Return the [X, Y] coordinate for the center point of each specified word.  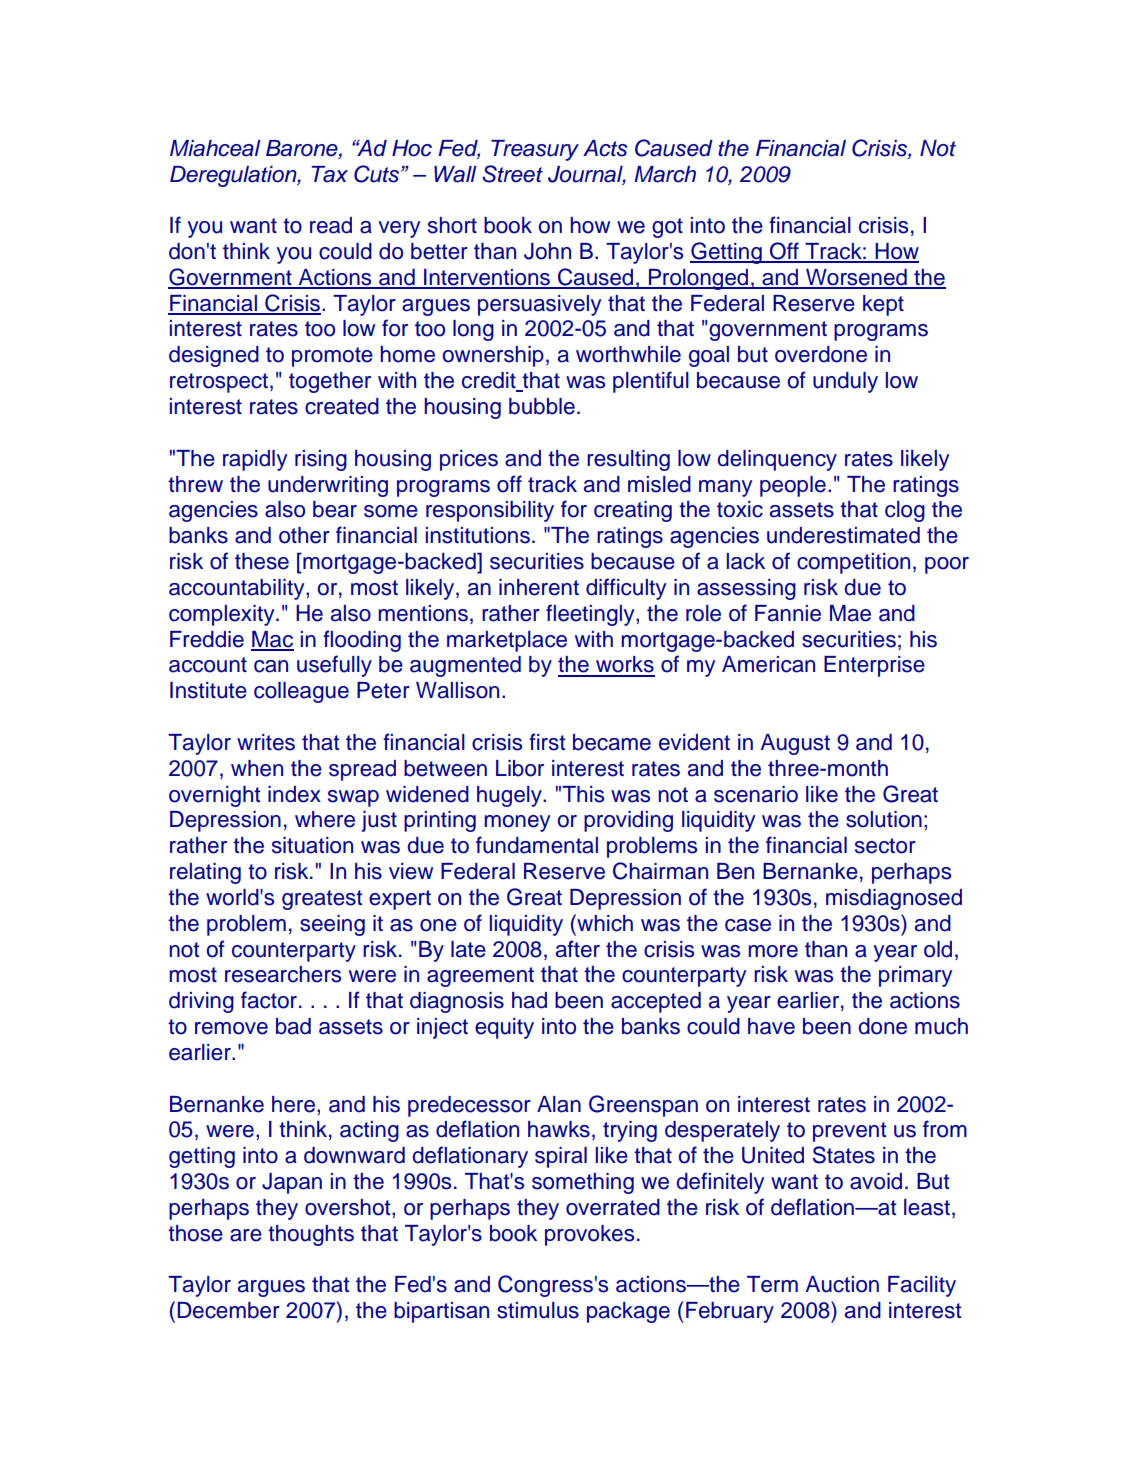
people [793, 486]
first [547, 742]
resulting [628, 460]
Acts [605, 148]
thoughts [311, 1235]
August [795, 744]
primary [915, 976]
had [529, 1000]
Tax [330, 174]
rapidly [255, 460]
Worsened [856, 278]
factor [270, 1000]
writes [266, 742]
